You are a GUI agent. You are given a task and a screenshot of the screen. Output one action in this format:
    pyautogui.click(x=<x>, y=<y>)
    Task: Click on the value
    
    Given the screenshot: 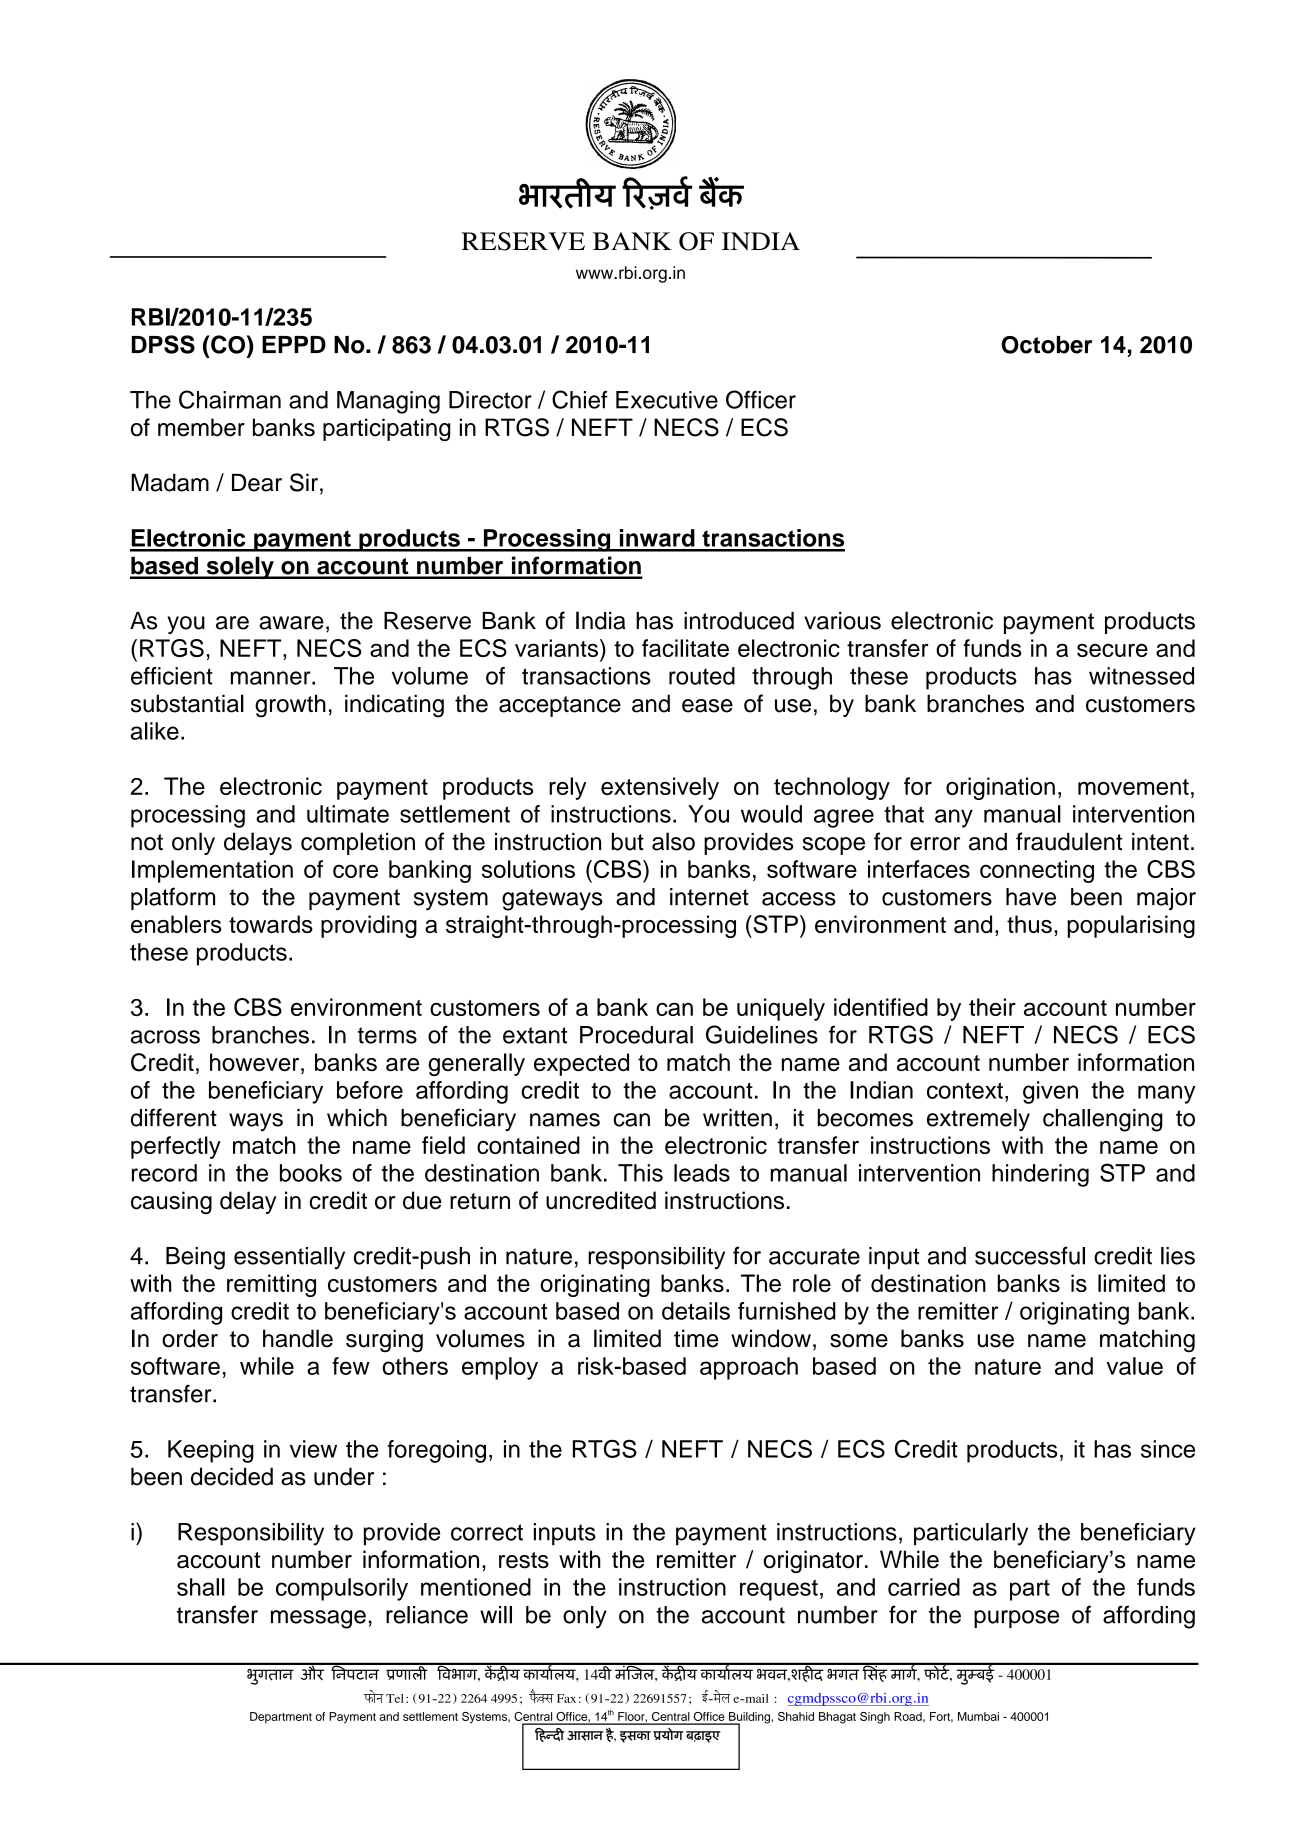 What is the action you would take?
    pyautogui.click(x=1135, y=1366)
